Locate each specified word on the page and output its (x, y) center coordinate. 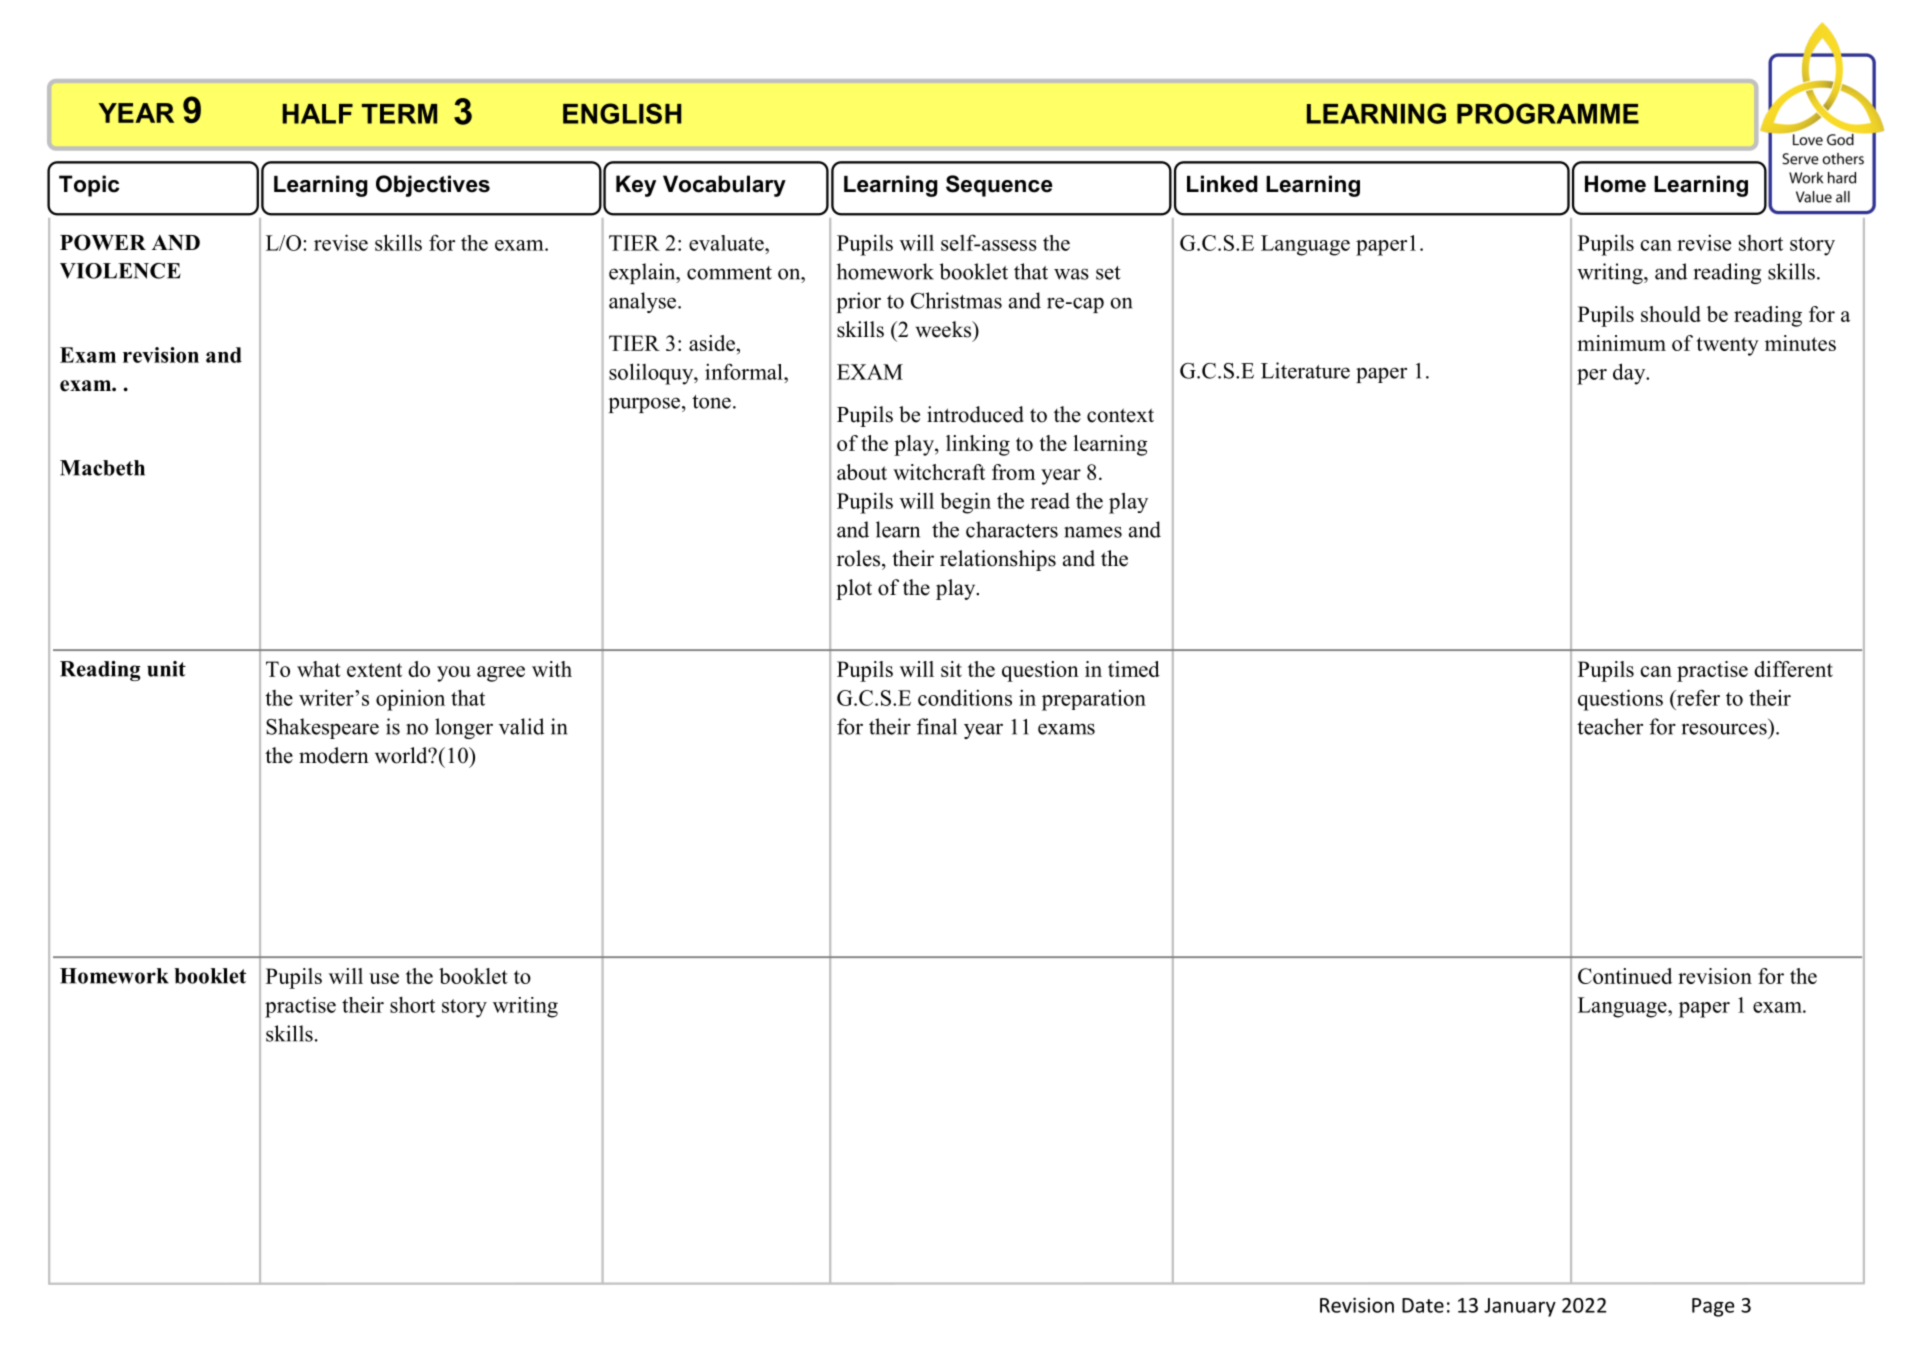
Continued (1625, 976)
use (384, 978)
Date (1423, 1305)
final (937, 726)
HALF (318, 114)
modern (334, 755)
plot (854, 589)
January (1520, 1307)
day (1630, 374)
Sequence (999, 186)
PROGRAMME (1548, 113)
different (1793, 669)
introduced (975, 414)
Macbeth (102, 468)
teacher (1610, 726)
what (319, 669)
